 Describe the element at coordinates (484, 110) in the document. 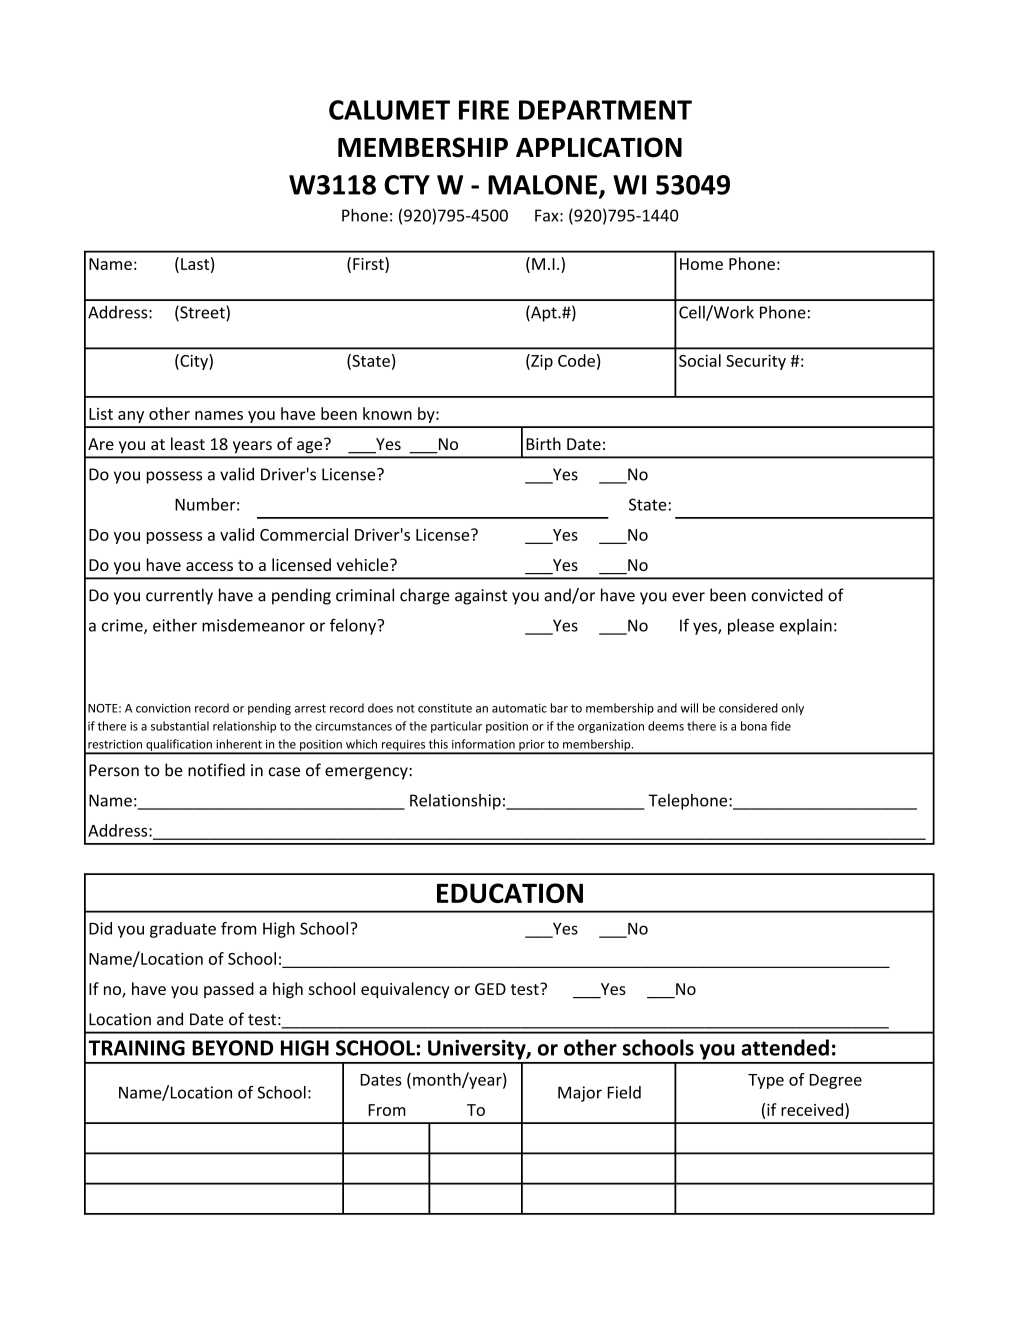

I see `FIRE` at that location.
